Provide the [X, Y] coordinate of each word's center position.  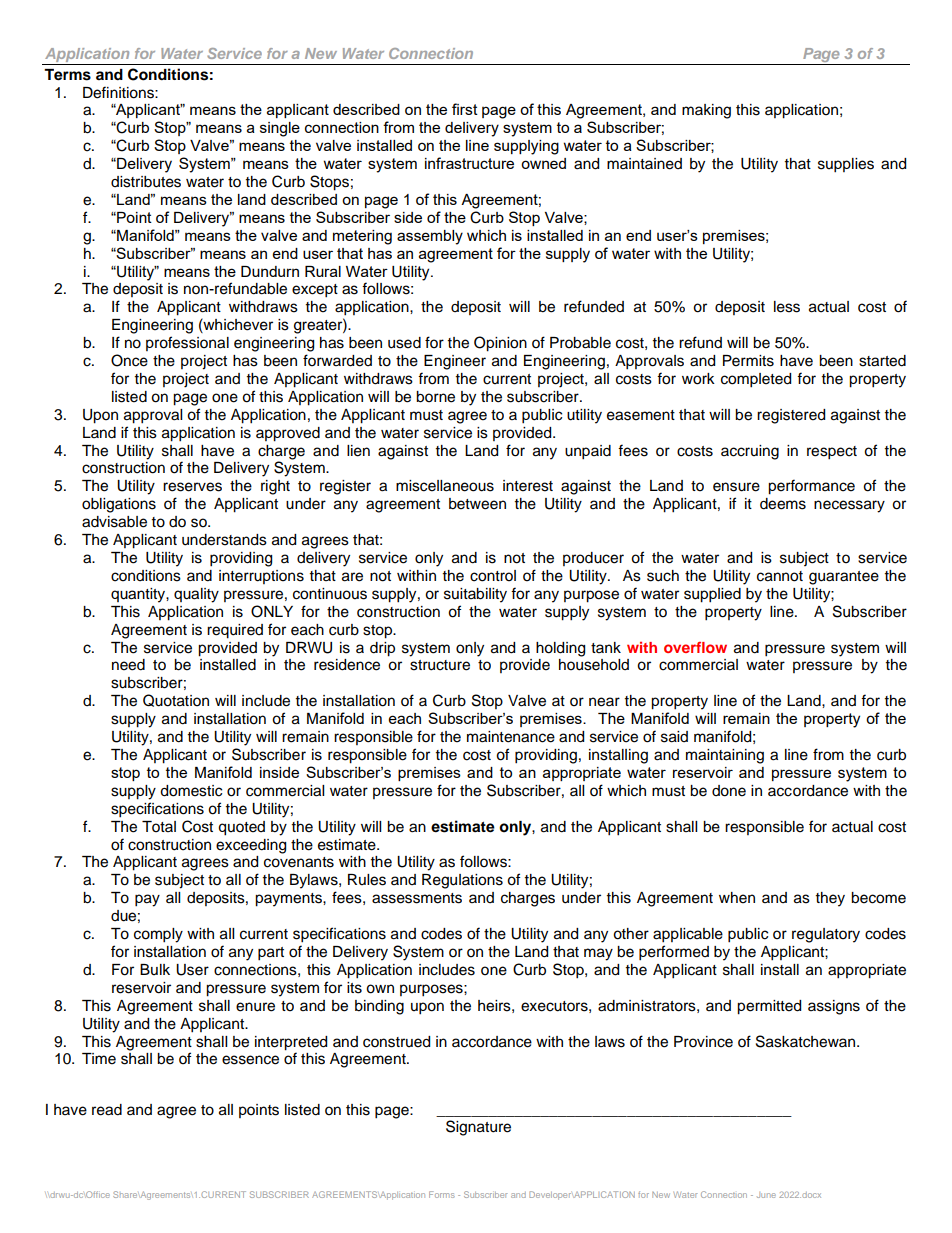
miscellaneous [445, 486]
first [465, 109]
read [107, 1110]
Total [159, 827]
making [706, 111]
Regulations [462, 881]
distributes [146, 182]
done [729, 791]
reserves [192, 487]
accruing [750, 452]
